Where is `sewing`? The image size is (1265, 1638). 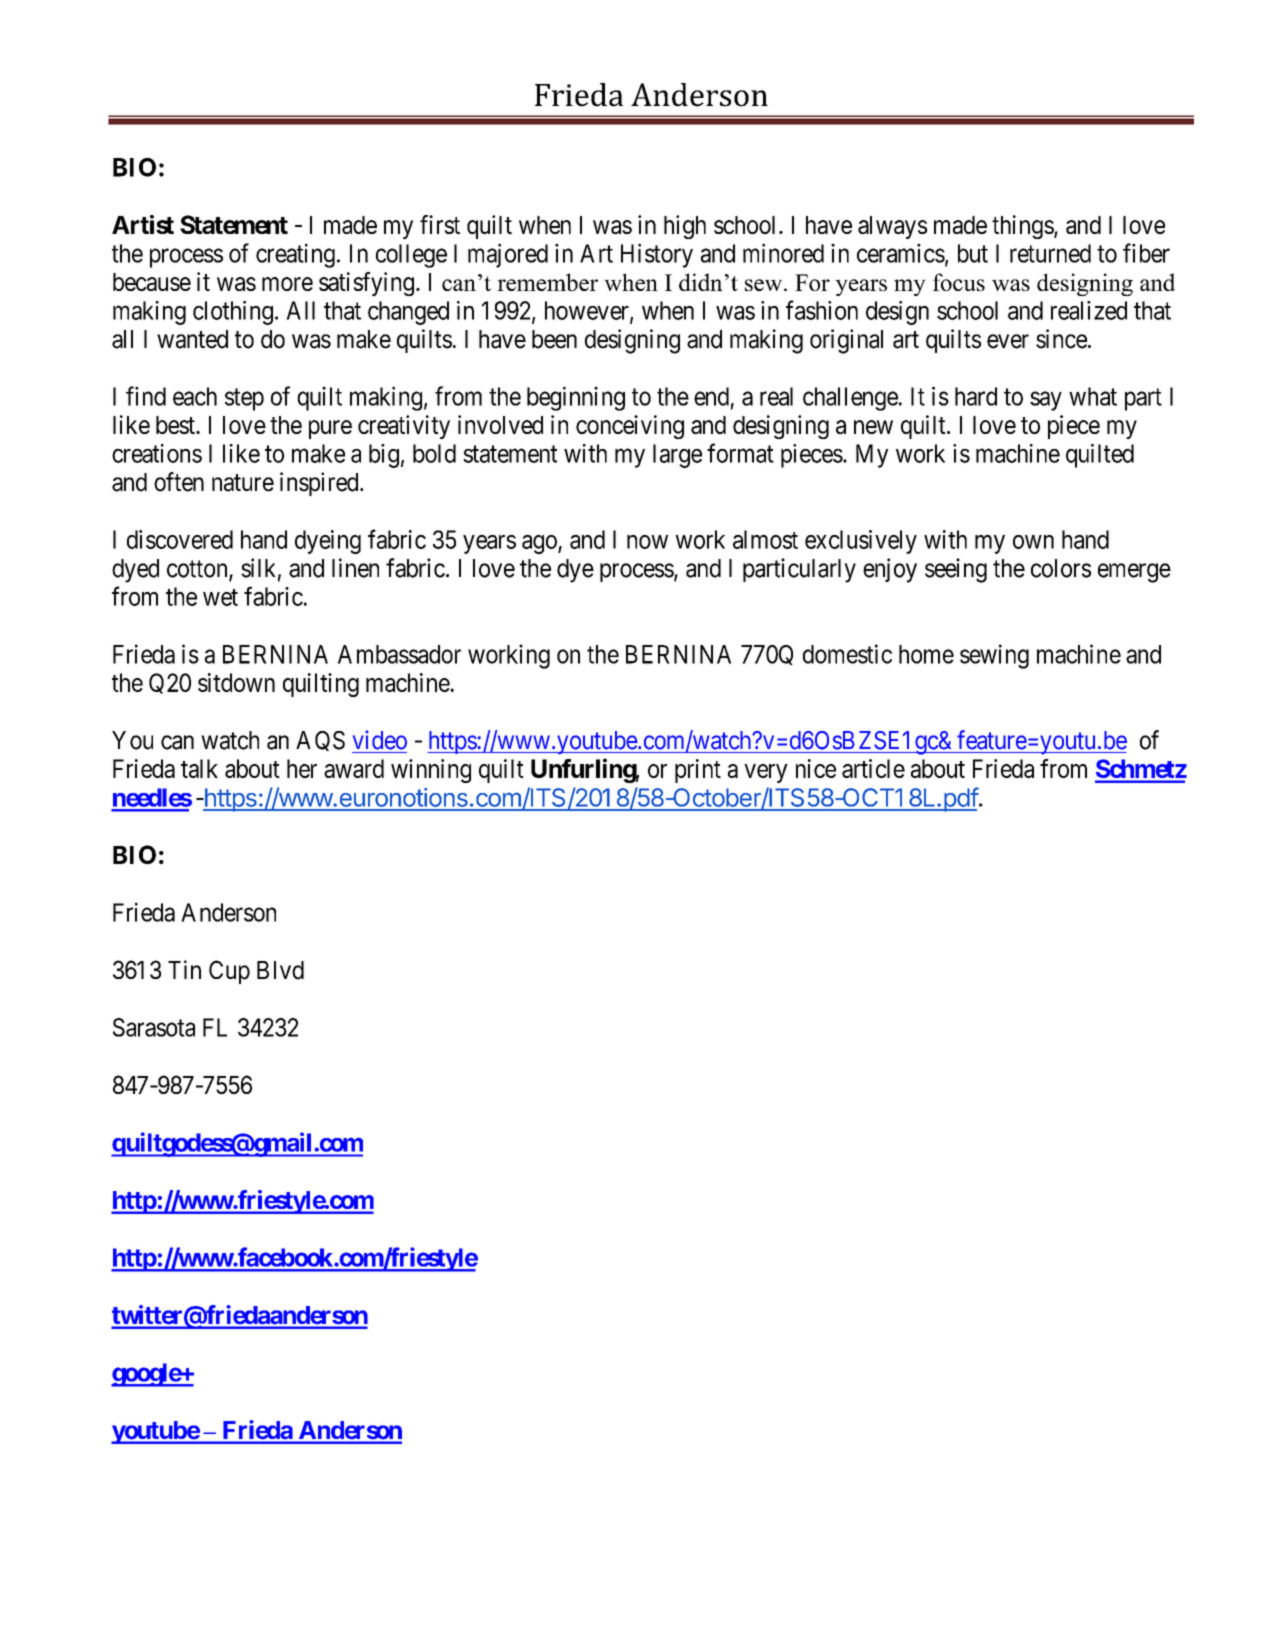
sewing is located at coordinates (994, 656).
